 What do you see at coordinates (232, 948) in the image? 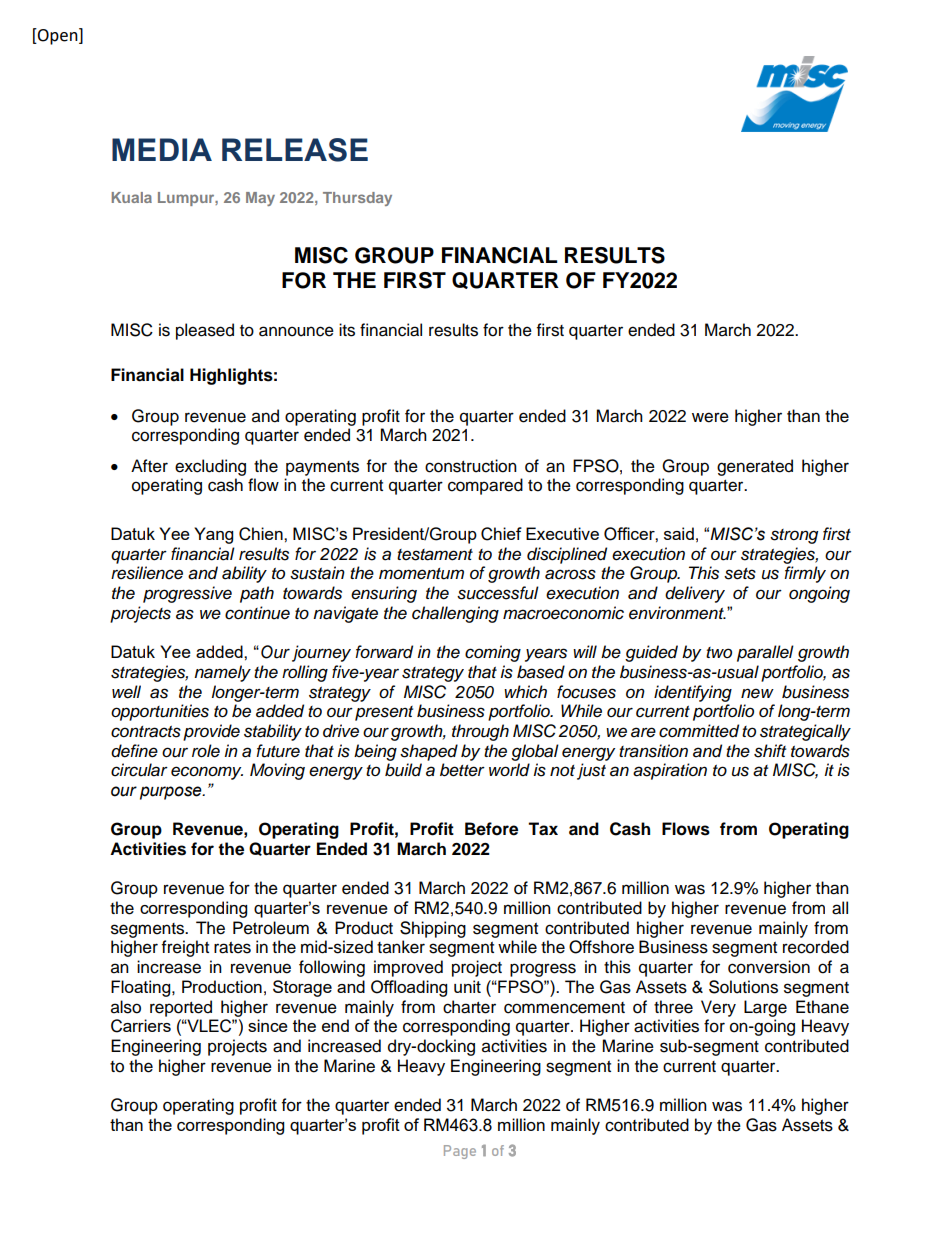
I see `rates` at bounding box center [232, 948].
